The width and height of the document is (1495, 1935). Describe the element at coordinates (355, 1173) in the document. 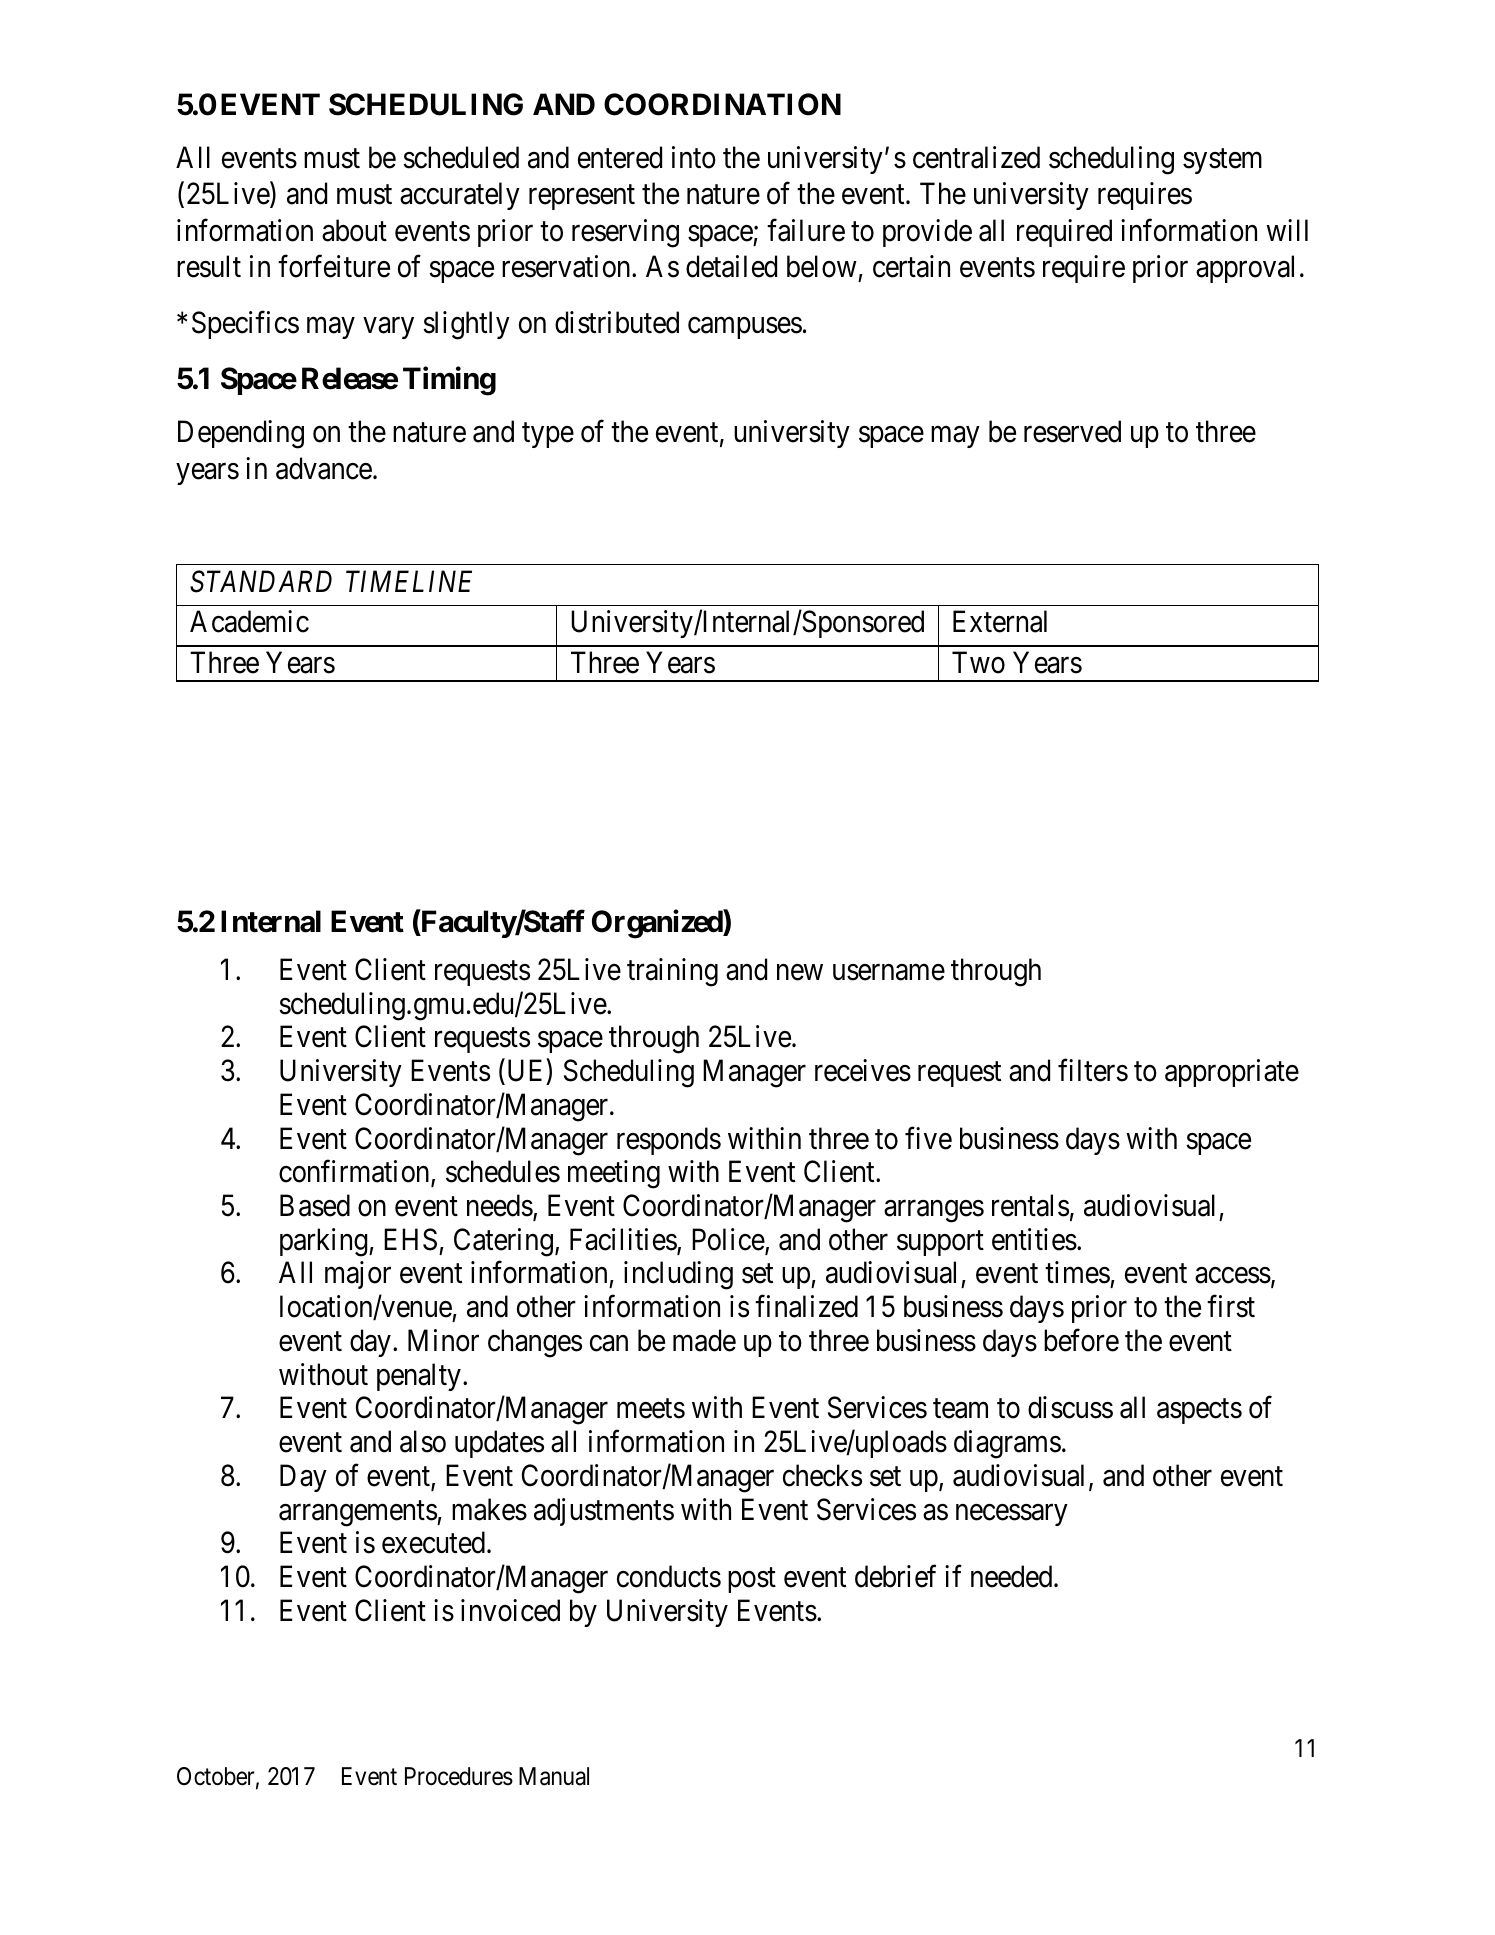

I see `confirmation` at that location.
